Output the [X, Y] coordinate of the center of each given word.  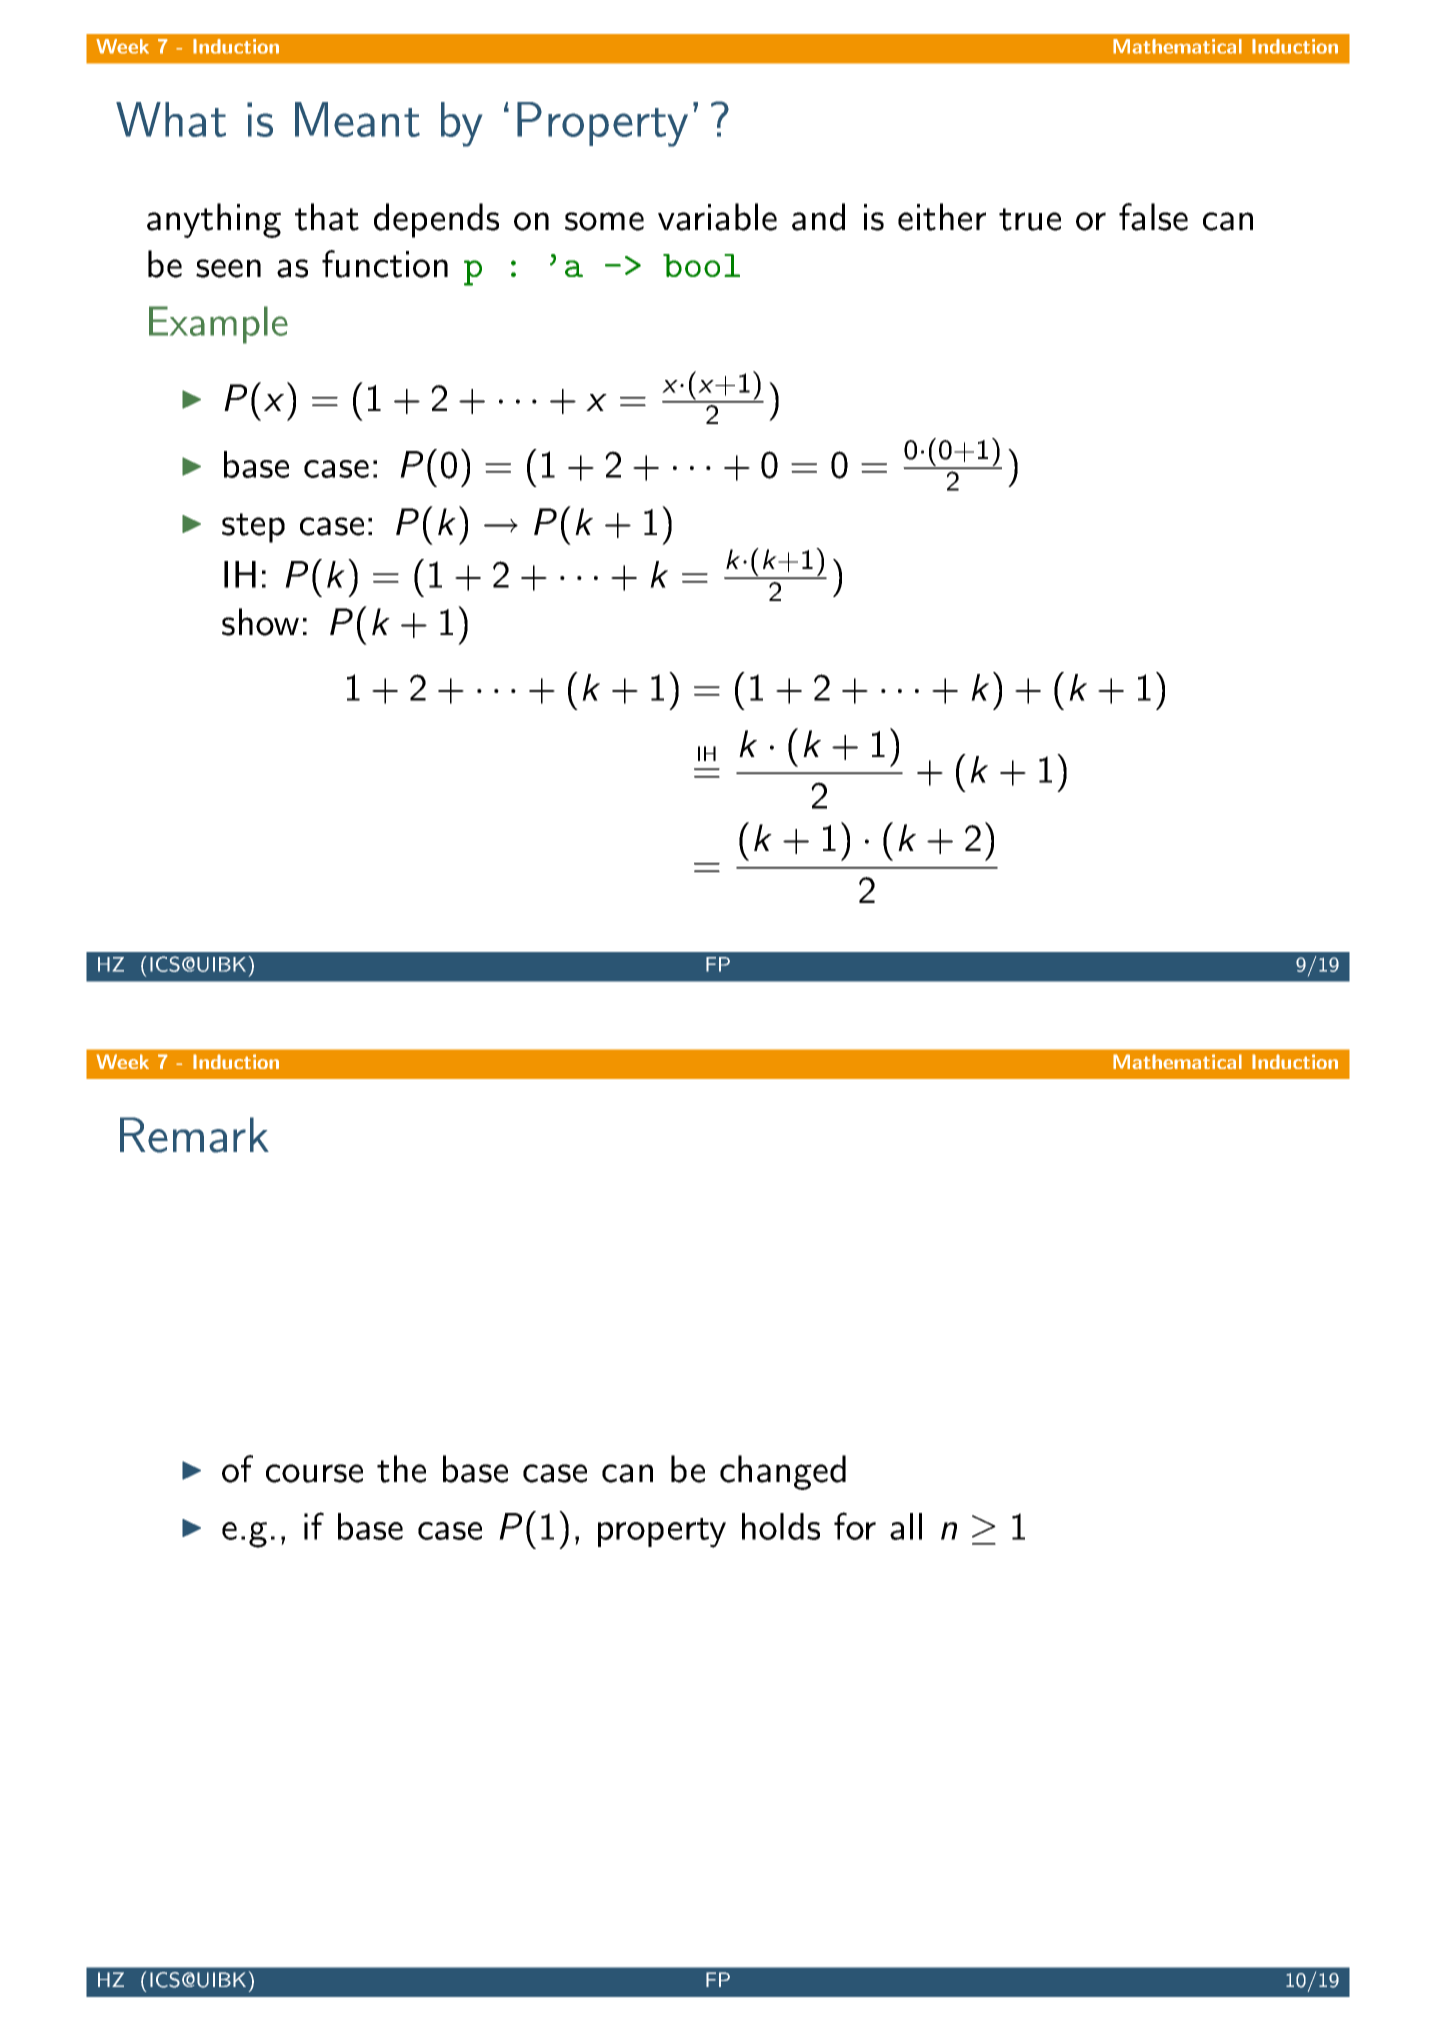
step [253, 528]
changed [783, 1472]
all [906, 1526]
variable [717, 217]
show [260, 622]
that [327, 217]
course [314, 1473]
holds [781, 1526]
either [942, 217]
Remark [194, 1135]
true [1030, 219]
